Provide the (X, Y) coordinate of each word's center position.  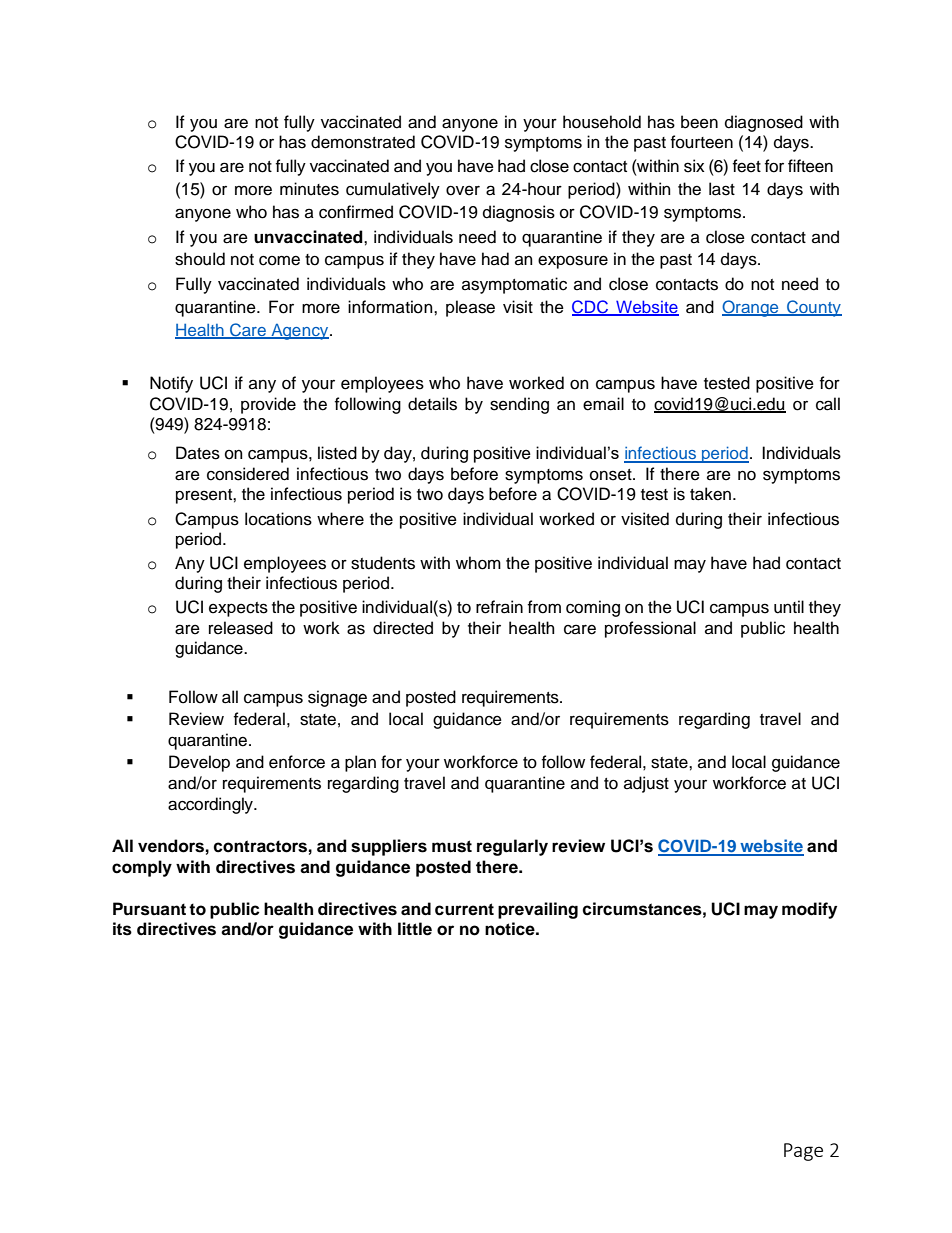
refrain (499, 607)
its (122, 929)
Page (803, 1152)
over (463, 190)
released (241, 628)
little (415, 929)
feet (747, 166)
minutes (309, 189)
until (789, 607)
